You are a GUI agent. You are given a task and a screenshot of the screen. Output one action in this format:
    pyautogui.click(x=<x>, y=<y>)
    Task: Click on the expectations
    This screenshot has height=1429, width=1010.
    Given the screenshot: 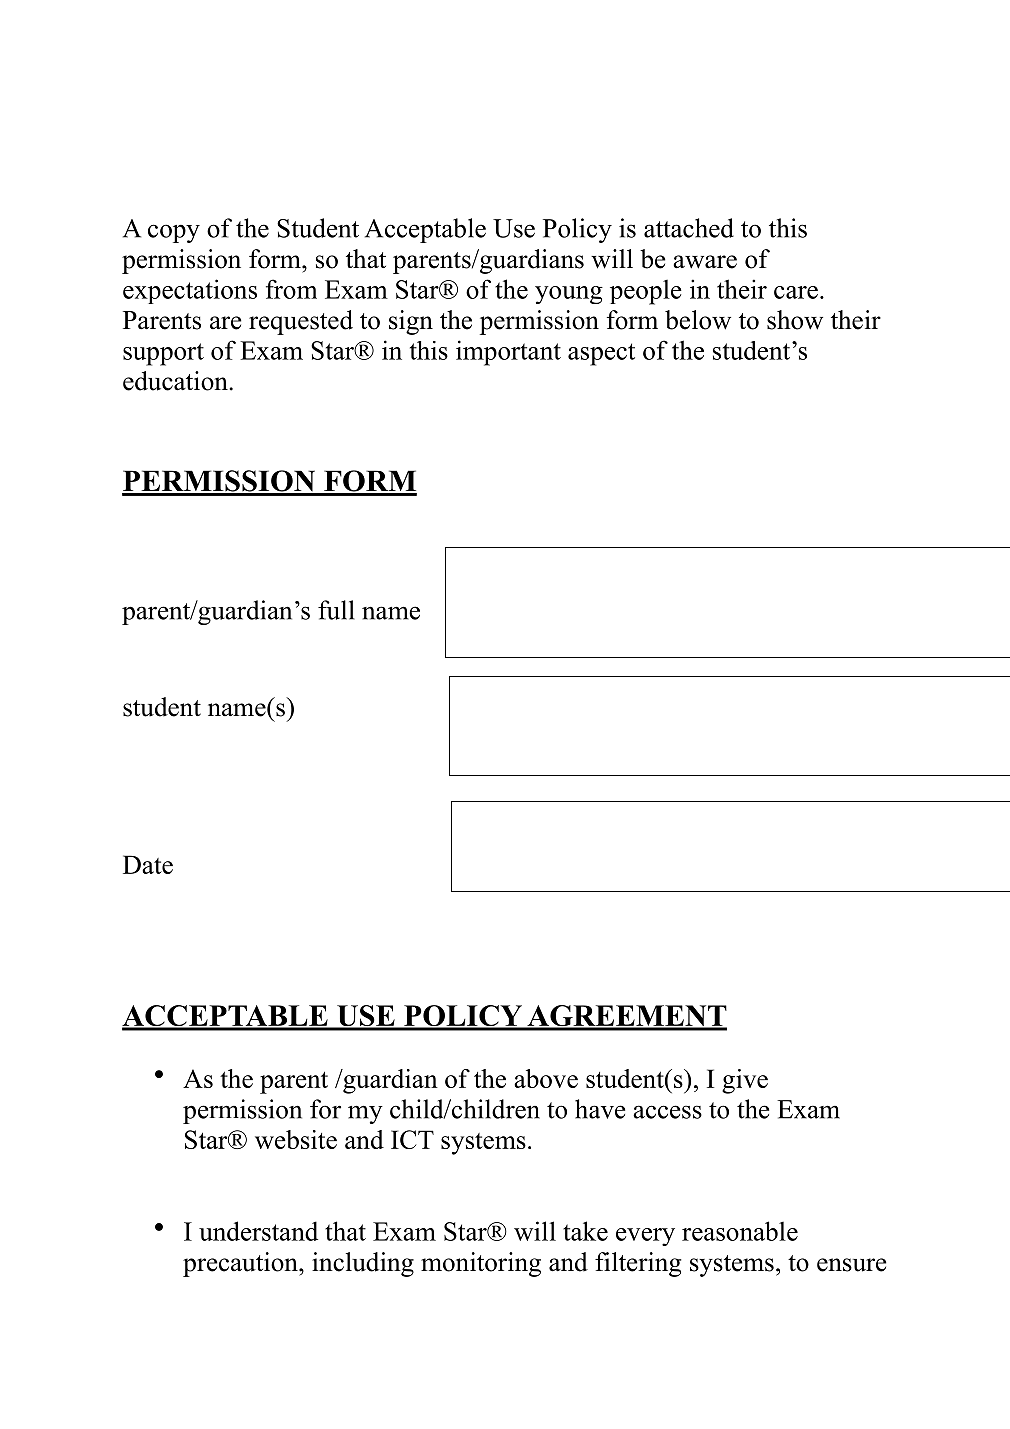 What is the action you would take?
    pyautogui.click(x=190, y=291)
